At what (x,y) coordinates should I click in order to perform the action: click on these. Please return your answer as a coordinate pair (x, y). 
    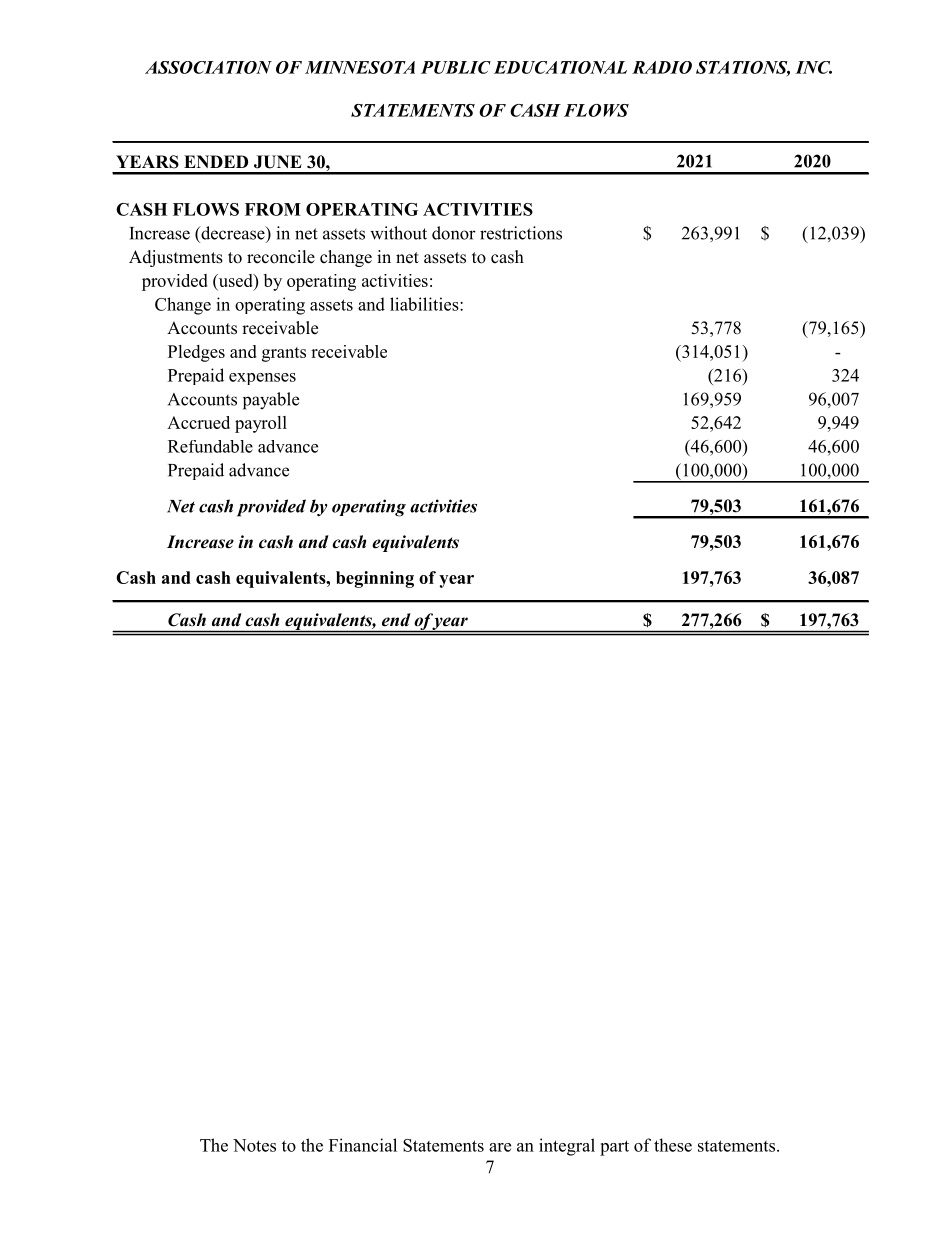
    Looking at the image, I should click on (673, 1145).
